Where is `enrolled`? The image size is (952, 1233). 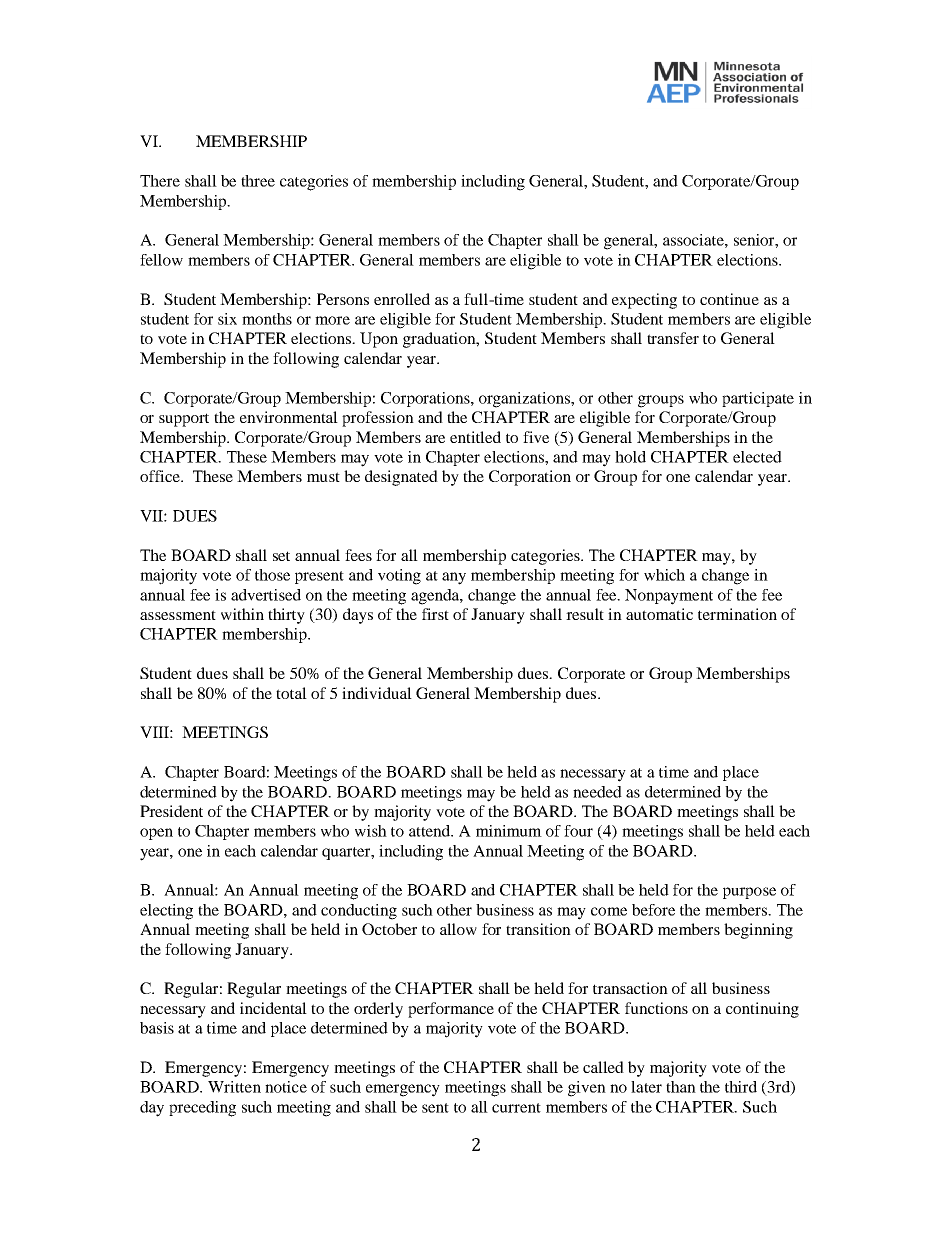
enrolled is located at coordinates (402, 299).
